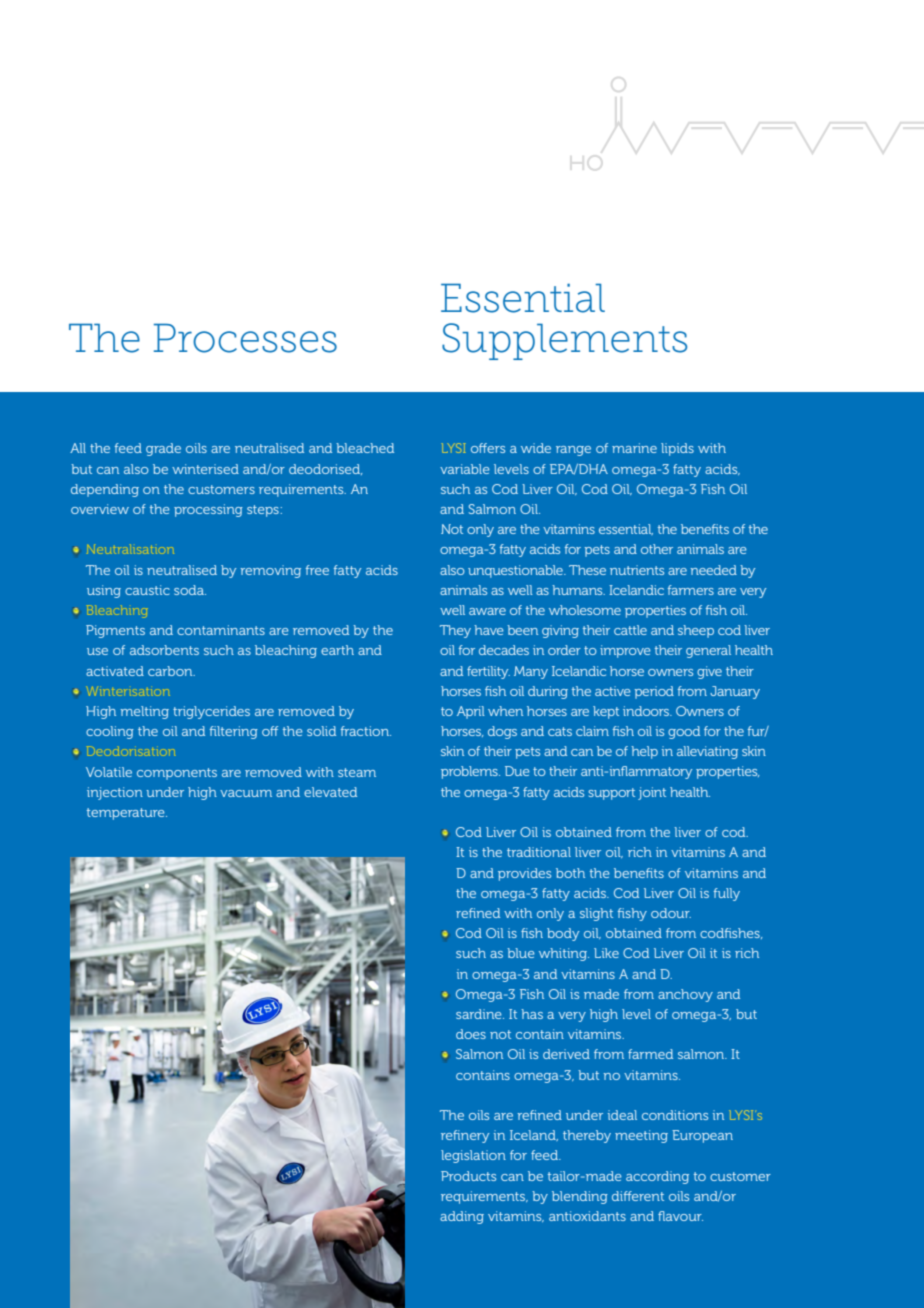 This screenshot has width=924, height=1308. Describe the element at coordinates (245, 338) in the screenshot. I see `Processes` at that location.
